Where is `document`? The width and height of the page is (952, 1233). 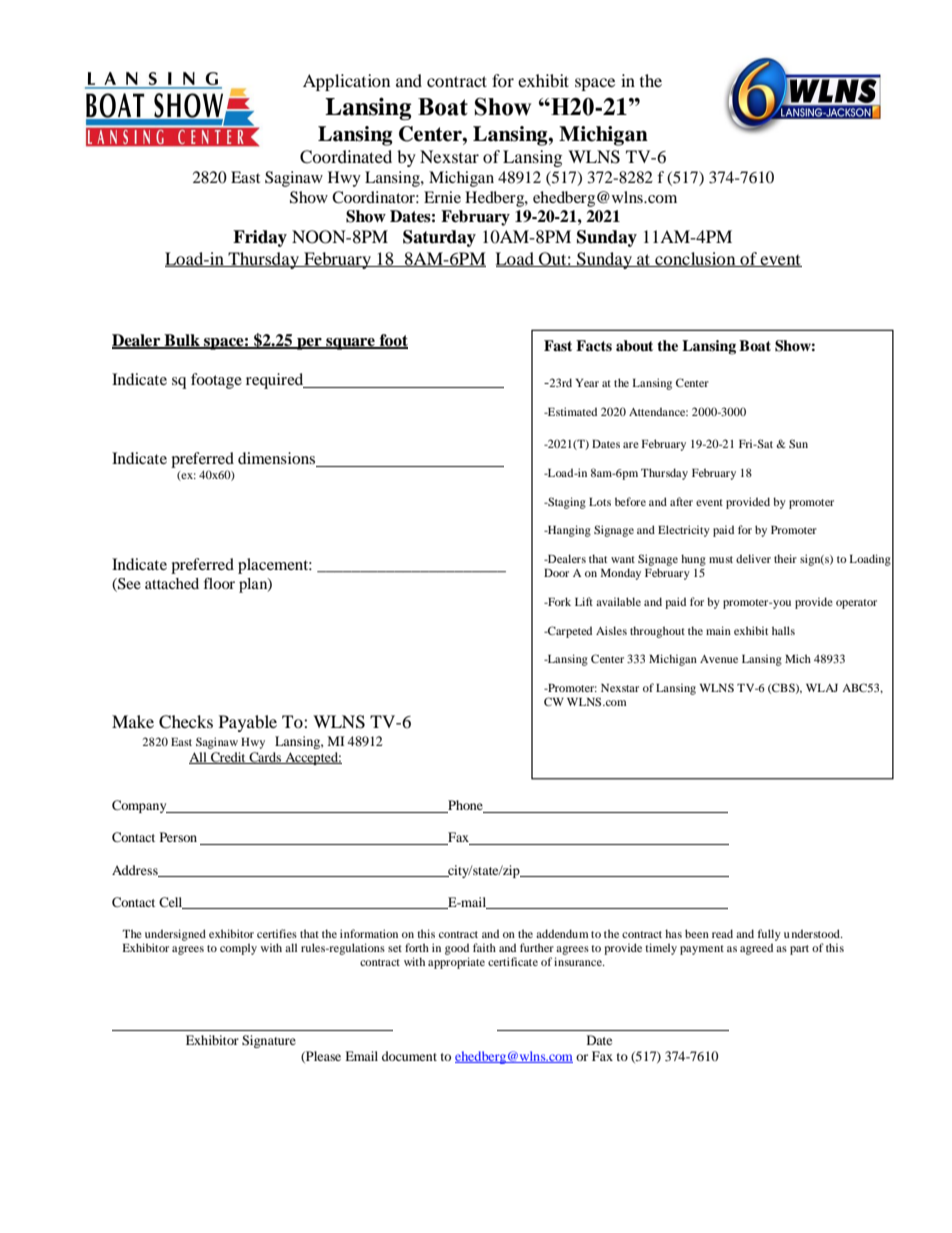 document is located at coordinates (409, 1056).
